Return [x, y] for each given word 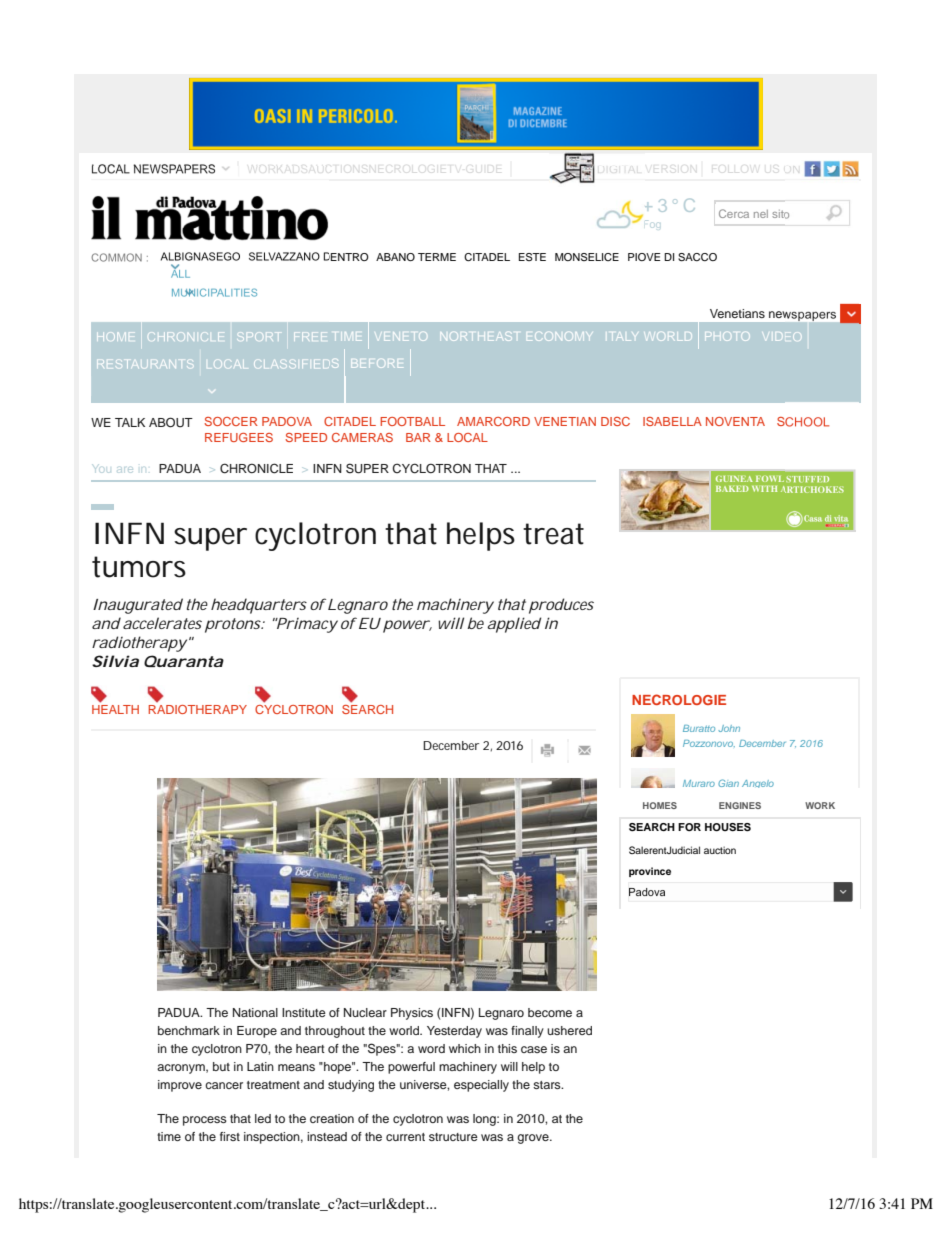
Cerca [734, 213]
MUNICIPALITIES [214, 292]
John [729, 728]
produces [561, 606]
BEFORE [377, 363]
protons [234, 625]
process [205, 1121]
